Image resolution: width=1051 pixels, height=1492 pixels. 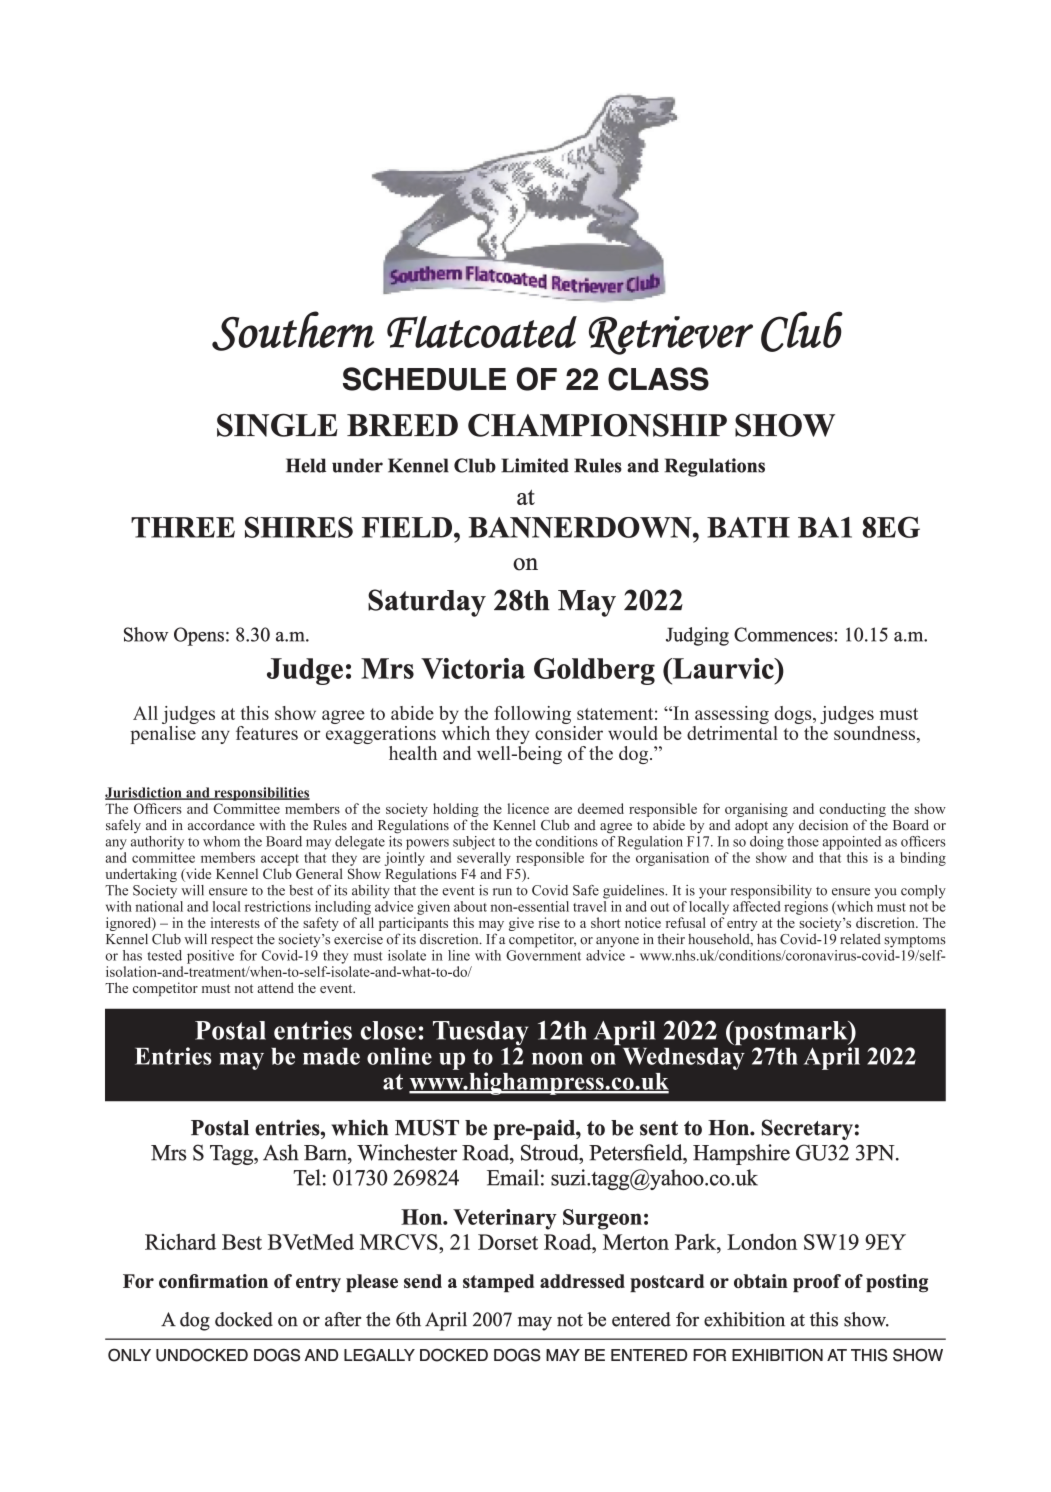 I want to click on appointed, so click(x=851, y=843).
